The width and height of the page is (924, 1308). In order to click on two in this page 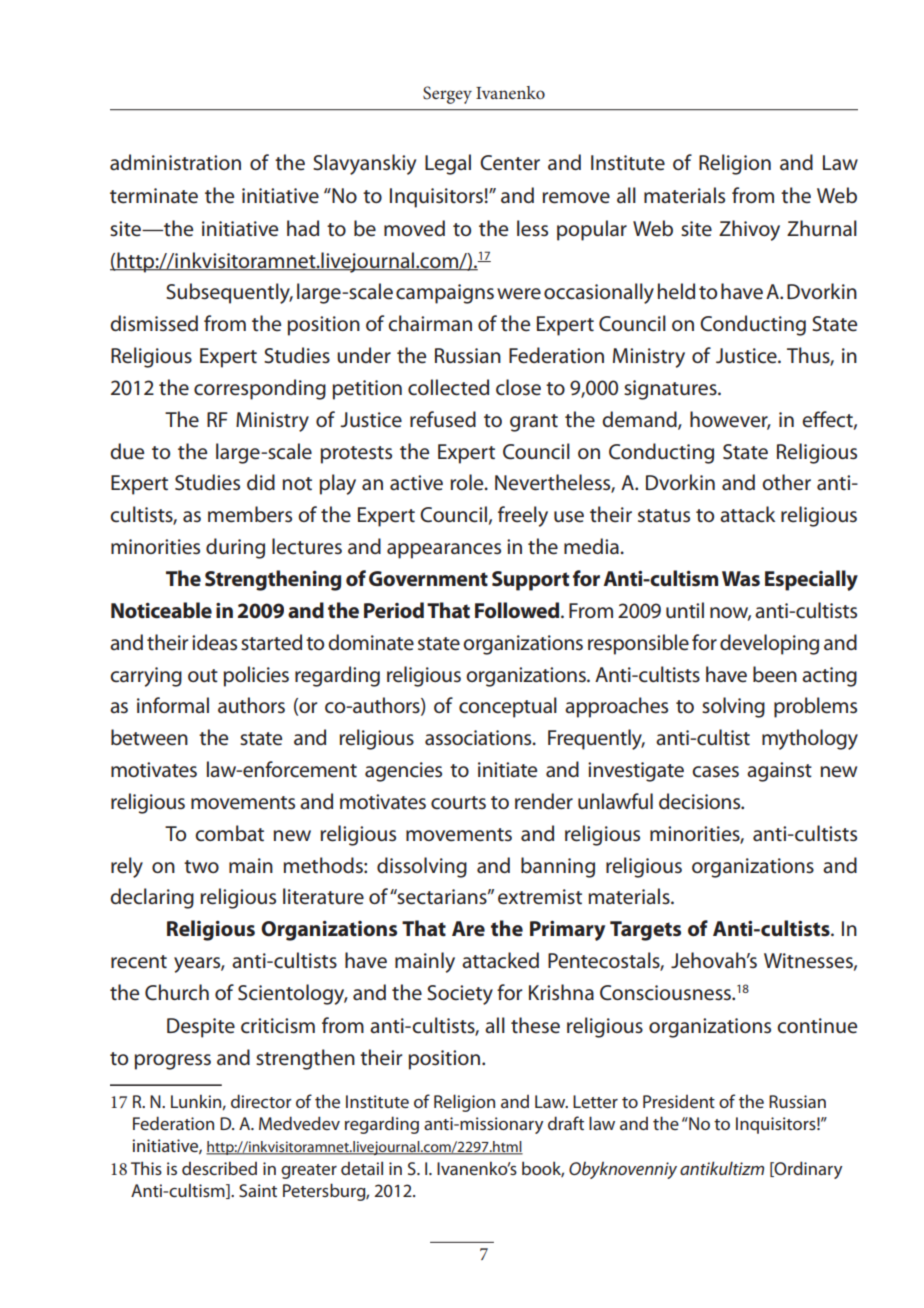, I will do `click(201, 867)`.
